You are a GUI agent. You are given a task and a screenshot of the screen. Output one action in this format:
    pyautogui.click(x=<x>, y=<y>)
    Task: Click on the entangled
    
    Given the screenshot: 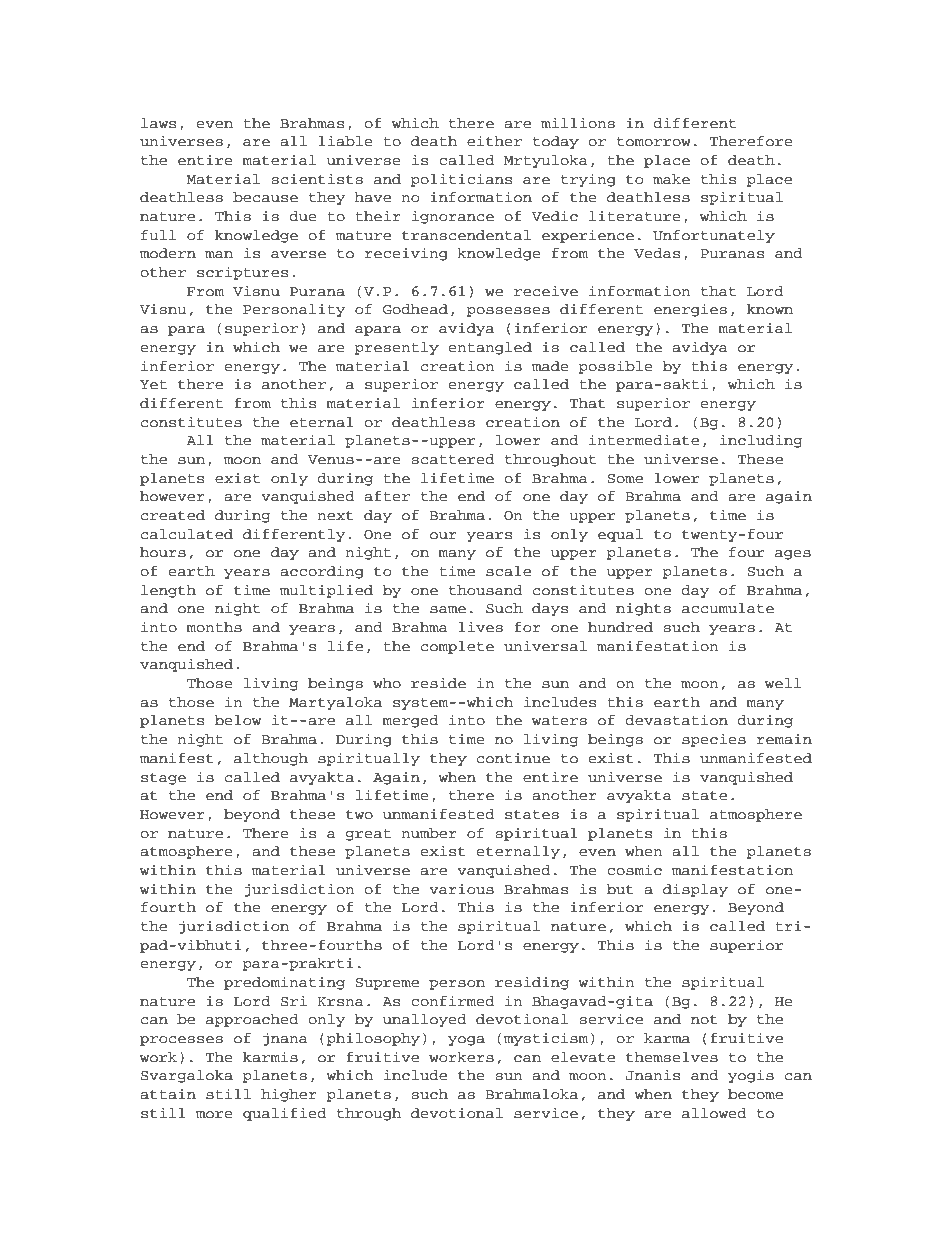 What is the action you would take?
    pyautogui.click(x=490, y=348)
